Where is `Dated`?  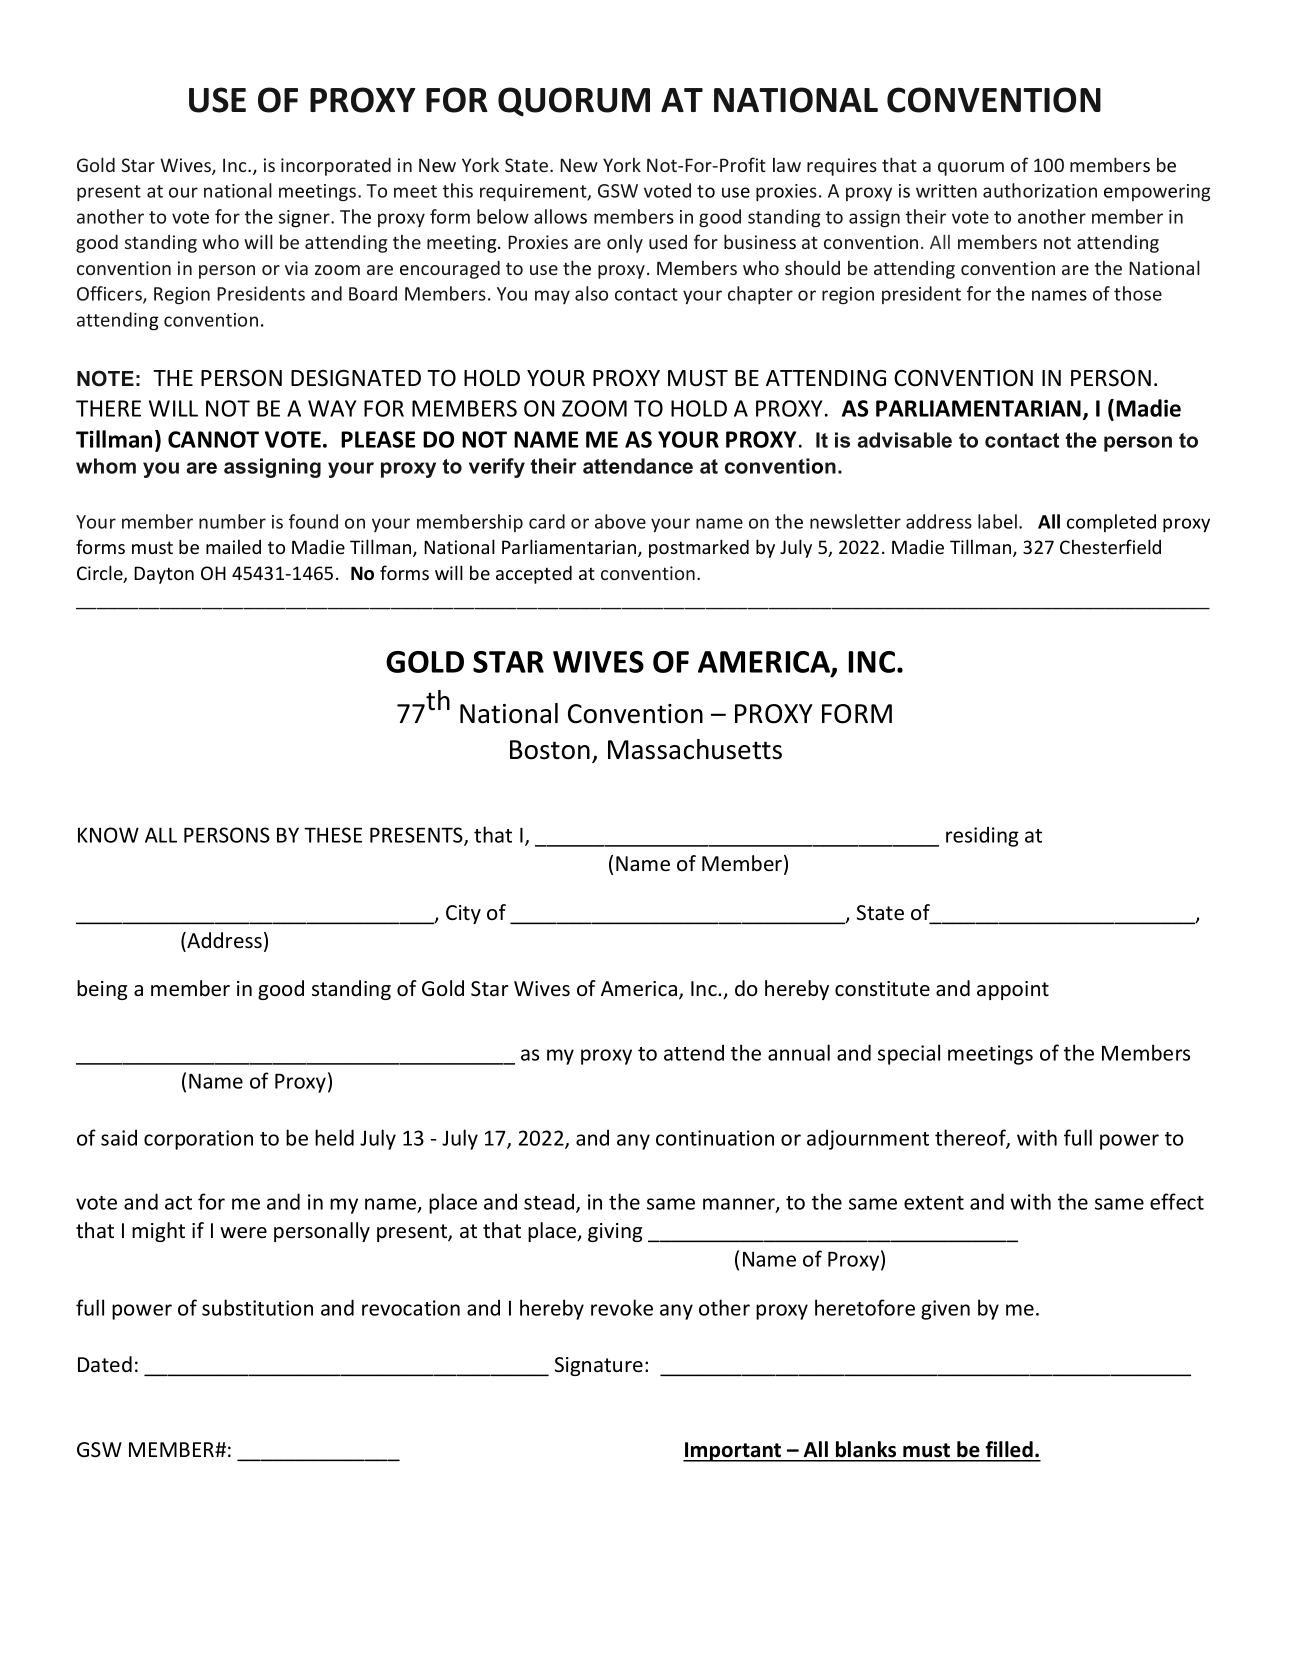
Dated is located at coordinates (105, 1364).
